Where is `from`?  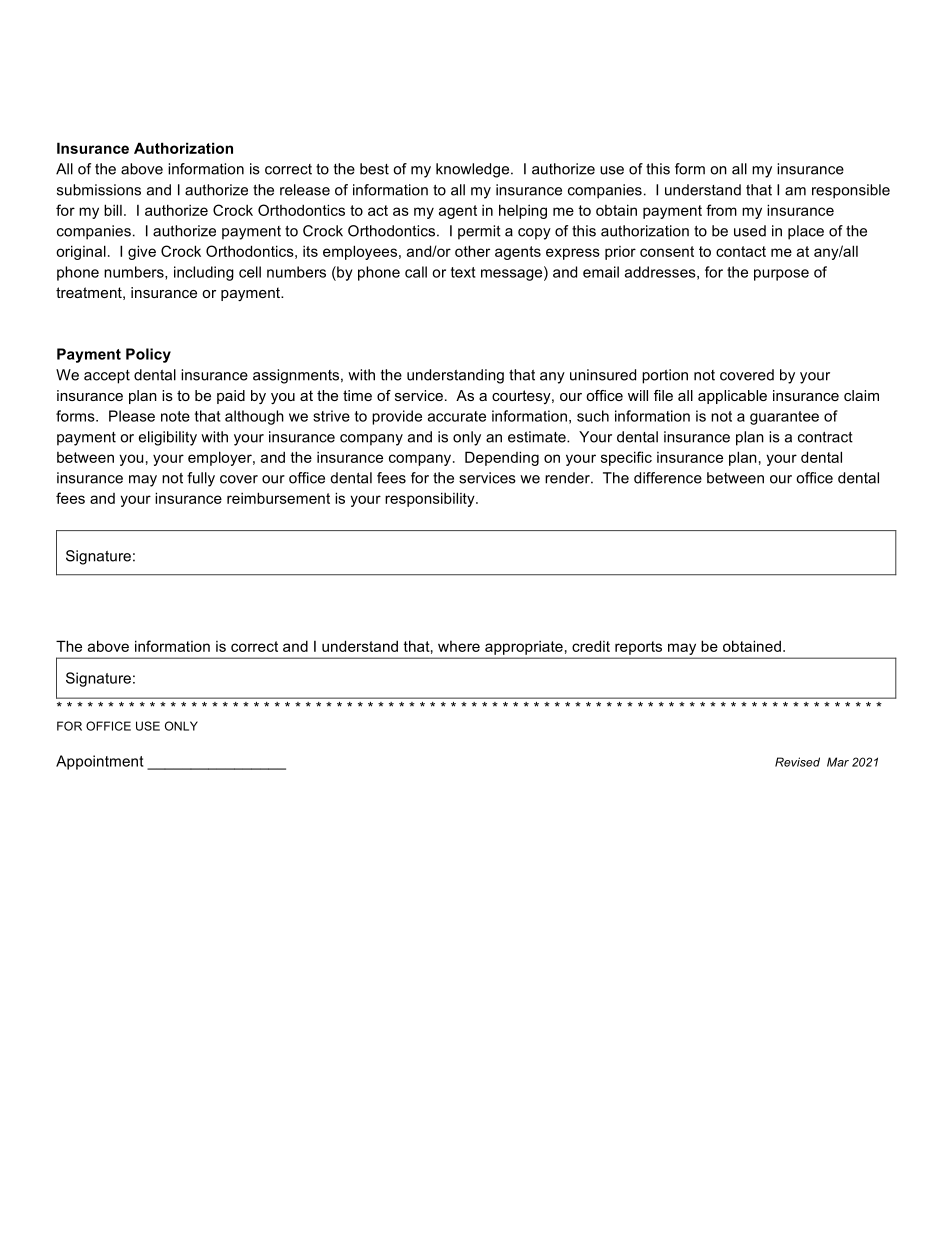
from is located at coordinates (721, 210).
